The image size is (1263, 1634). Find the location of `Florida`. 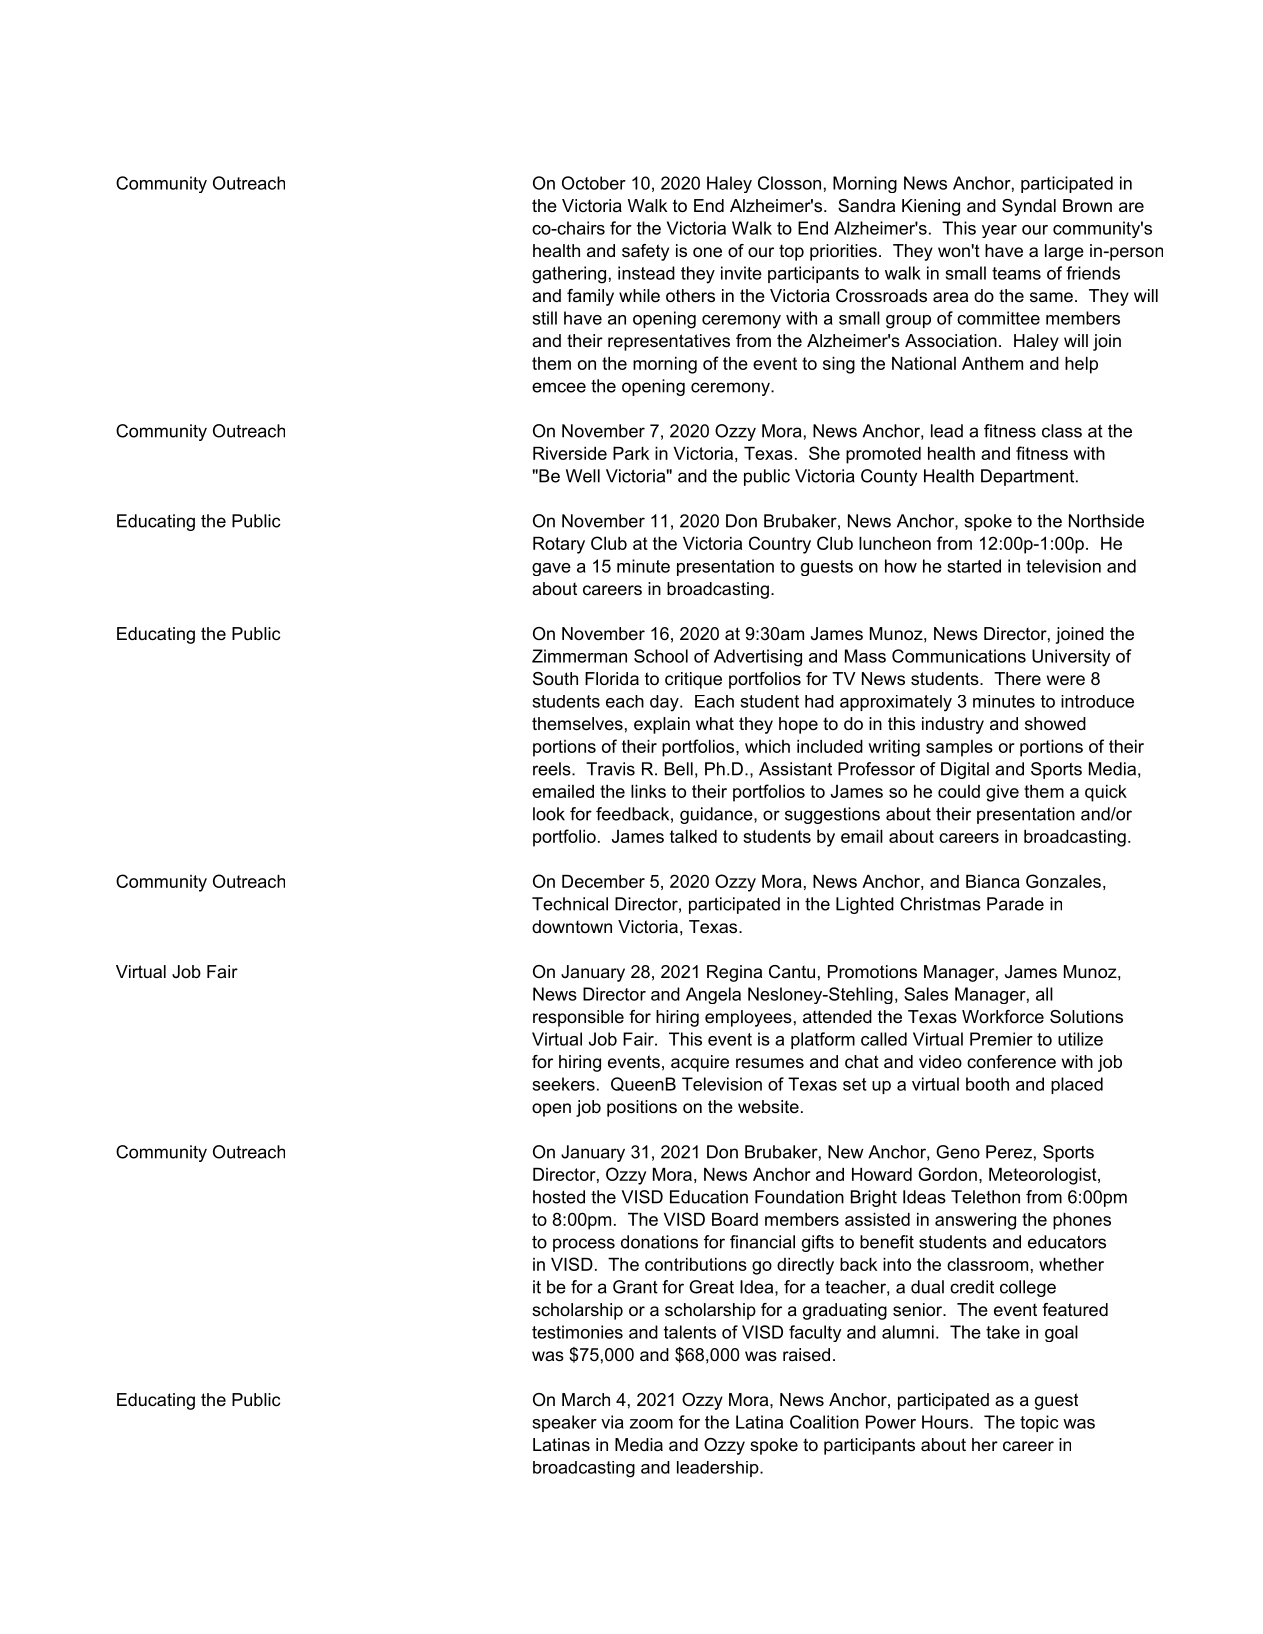

Florida is located at coordinates (612, 679).
